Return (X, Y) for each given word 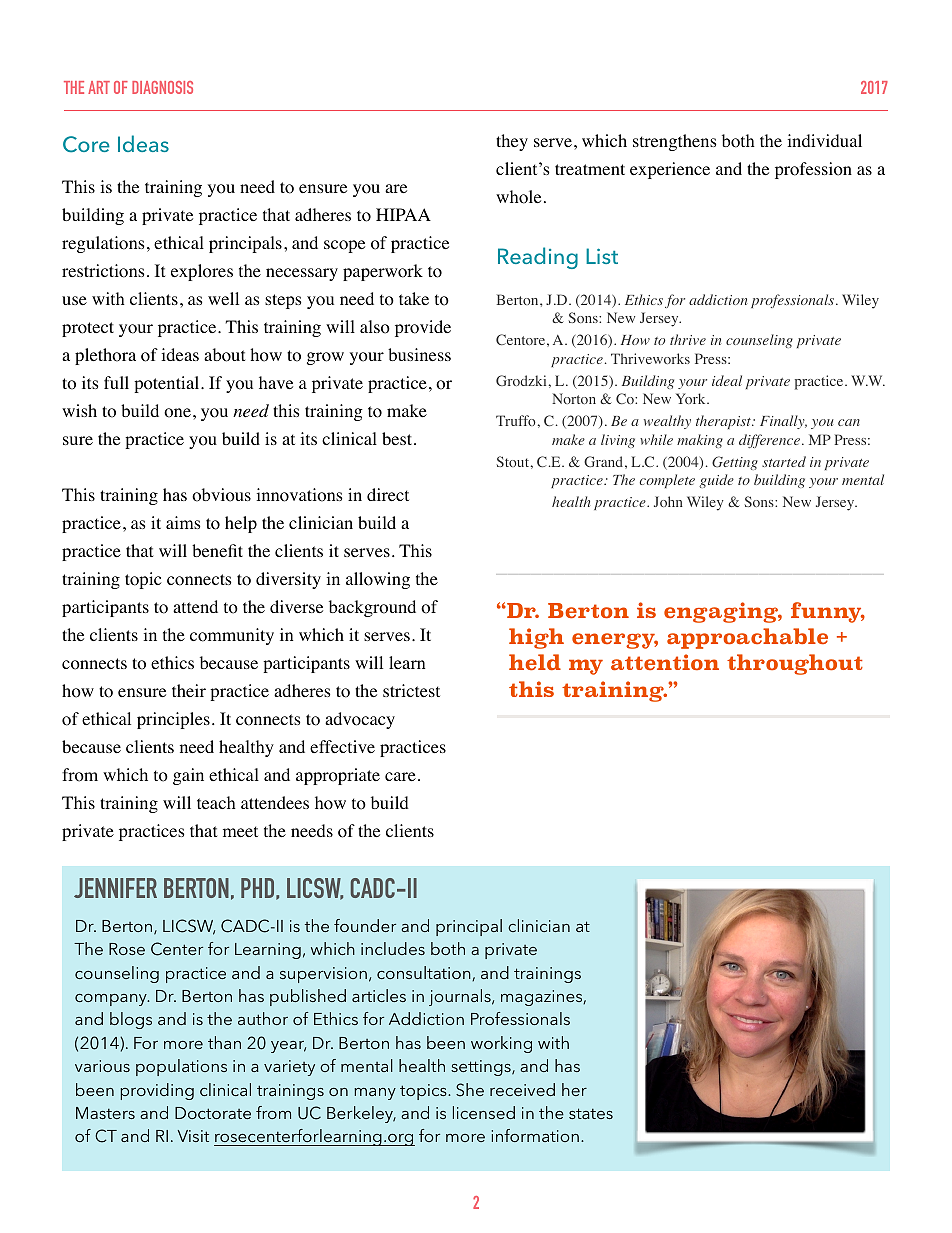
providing (157, 1091)
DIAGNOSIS (162, 87)
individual (824, 140)
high (536, 638)
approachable (747, 638)
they (512, 142)
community (232, 636)
